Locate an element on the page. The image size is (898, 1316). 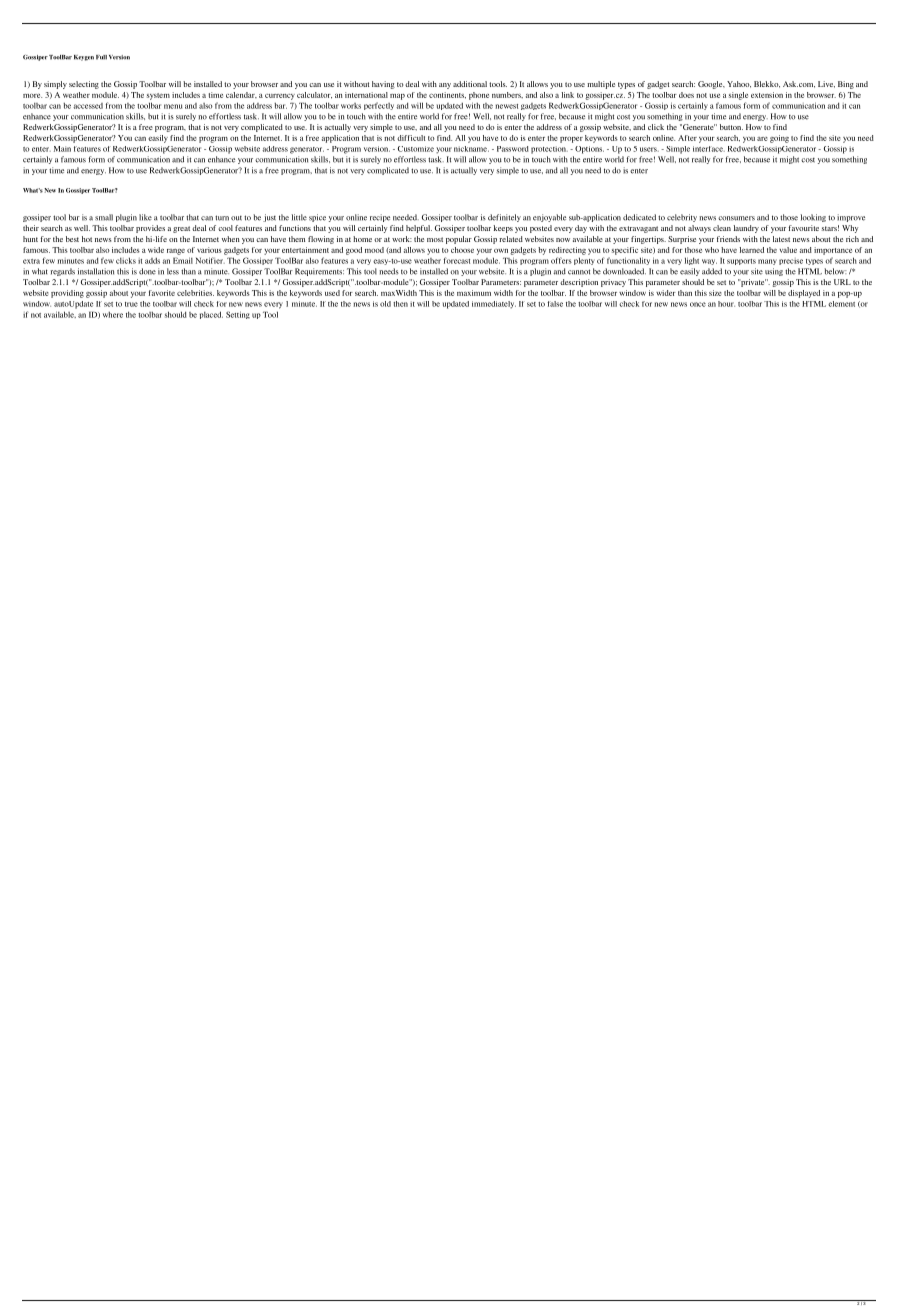
hour is located at coordinates (726, 304).
